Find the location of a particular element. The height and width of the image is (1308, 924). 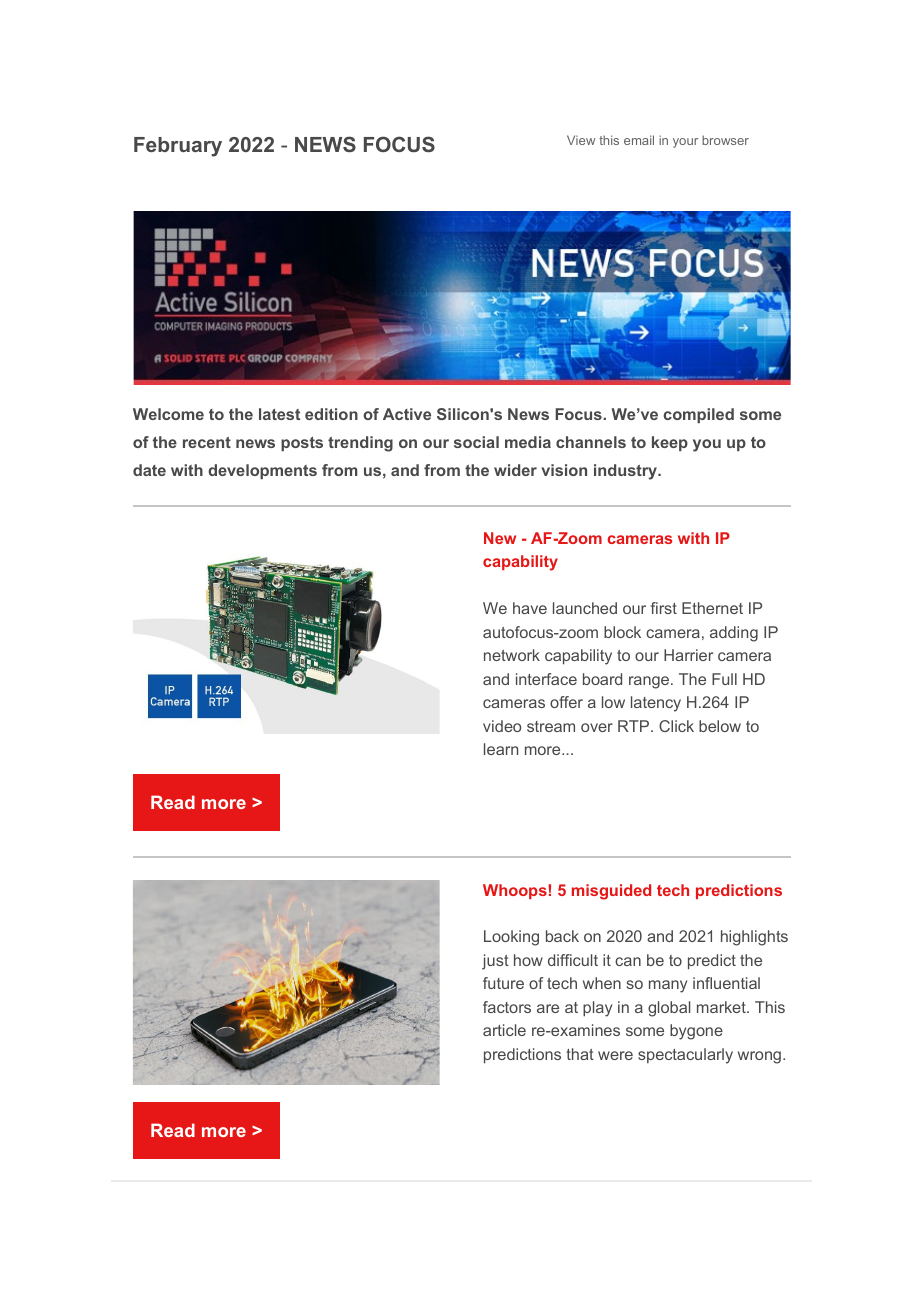

first is located at coordinates (664, 608).
